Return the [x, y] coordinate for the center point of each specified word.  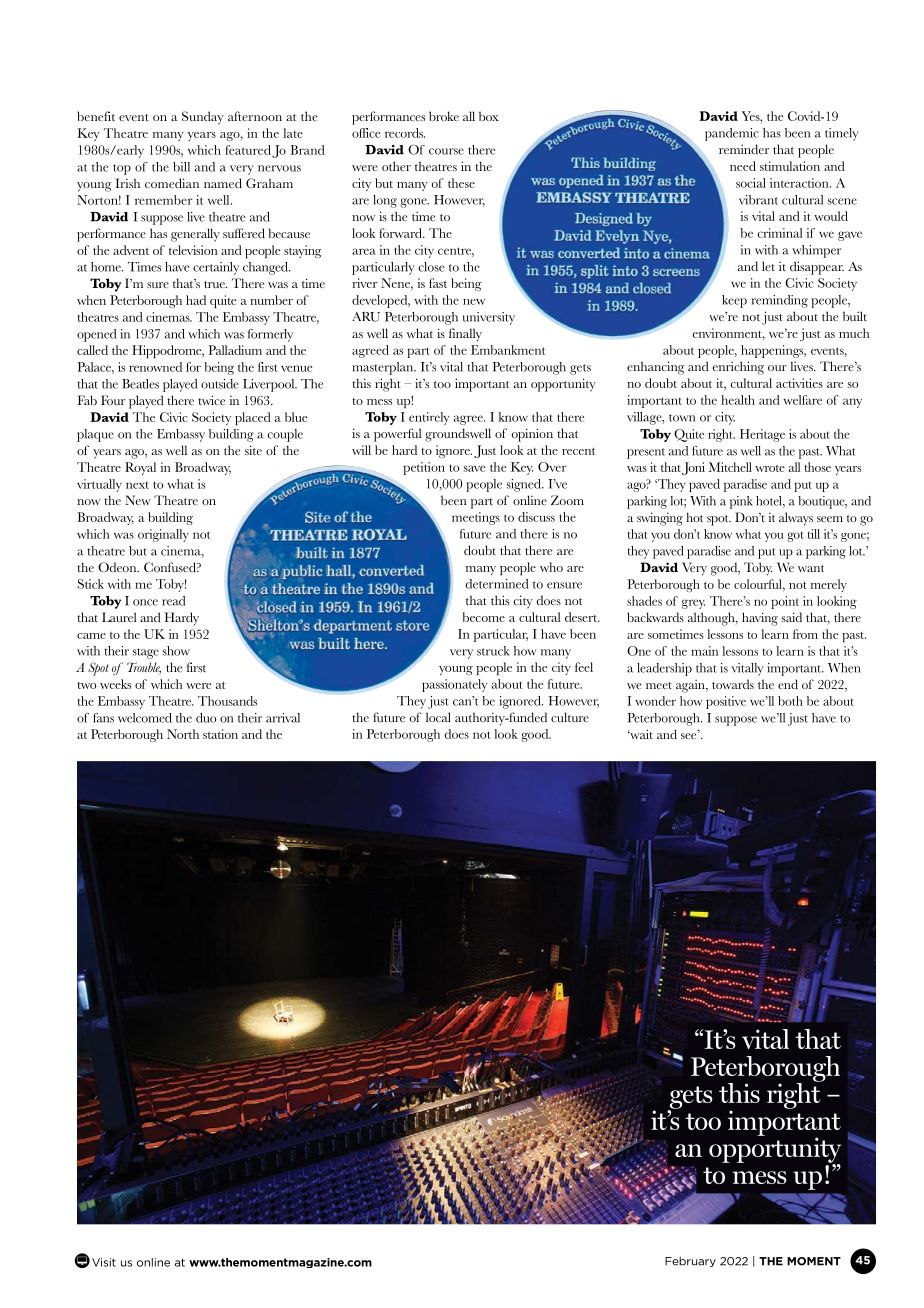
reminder [744, 149]
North [183, 734]
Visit [104, 1262]
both [790, 701]
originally [163, 535]
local [438, 717]
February [690, 1262]
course [446, 151]
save [474, 468]
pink [741, 502]
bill [181, 167]
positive [726, 702]
